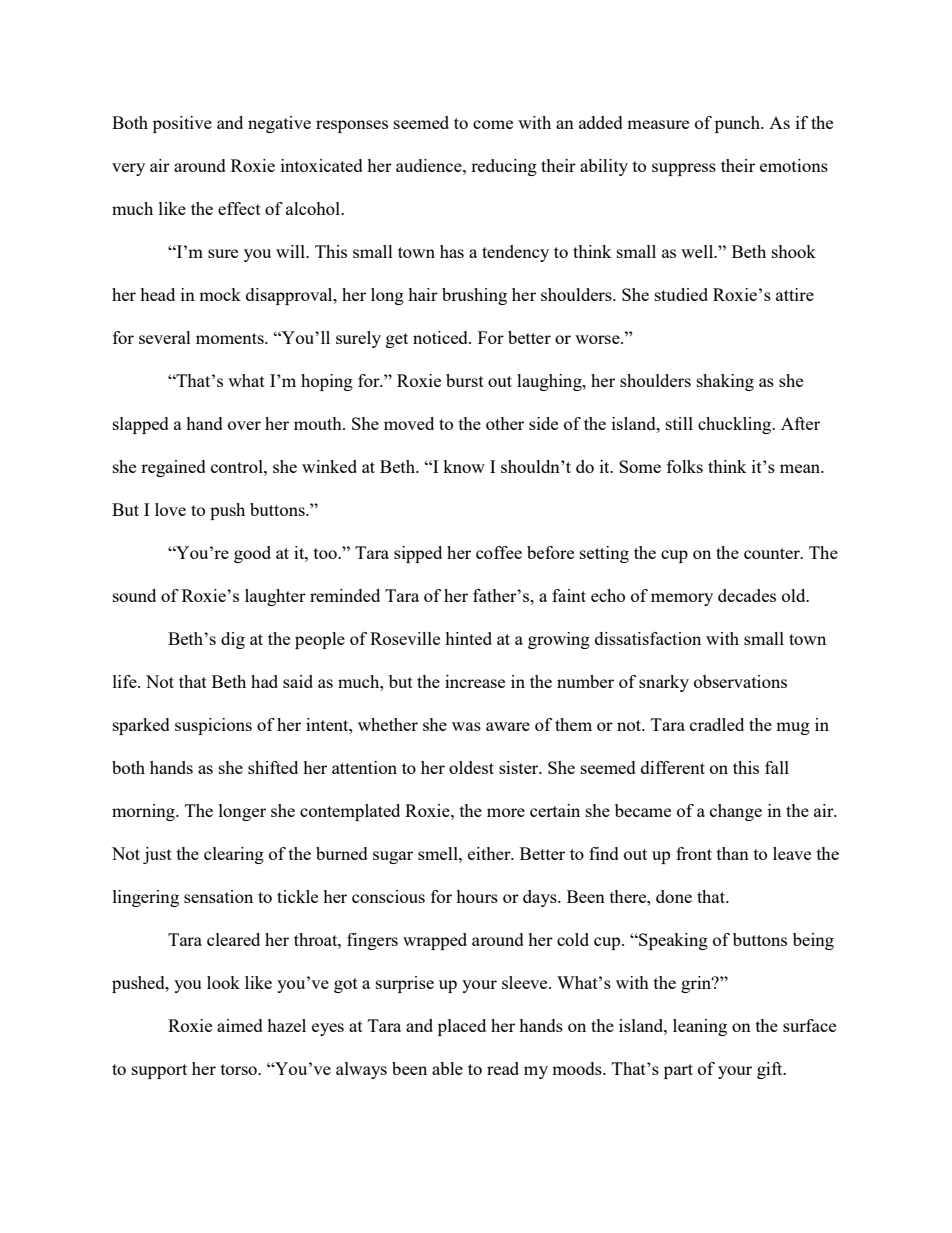 This screenshot has width=952, height=1233. What do you see at coordinates (464, 466) in the screenshot?
I see `know` at bounding box center [464, 466].
